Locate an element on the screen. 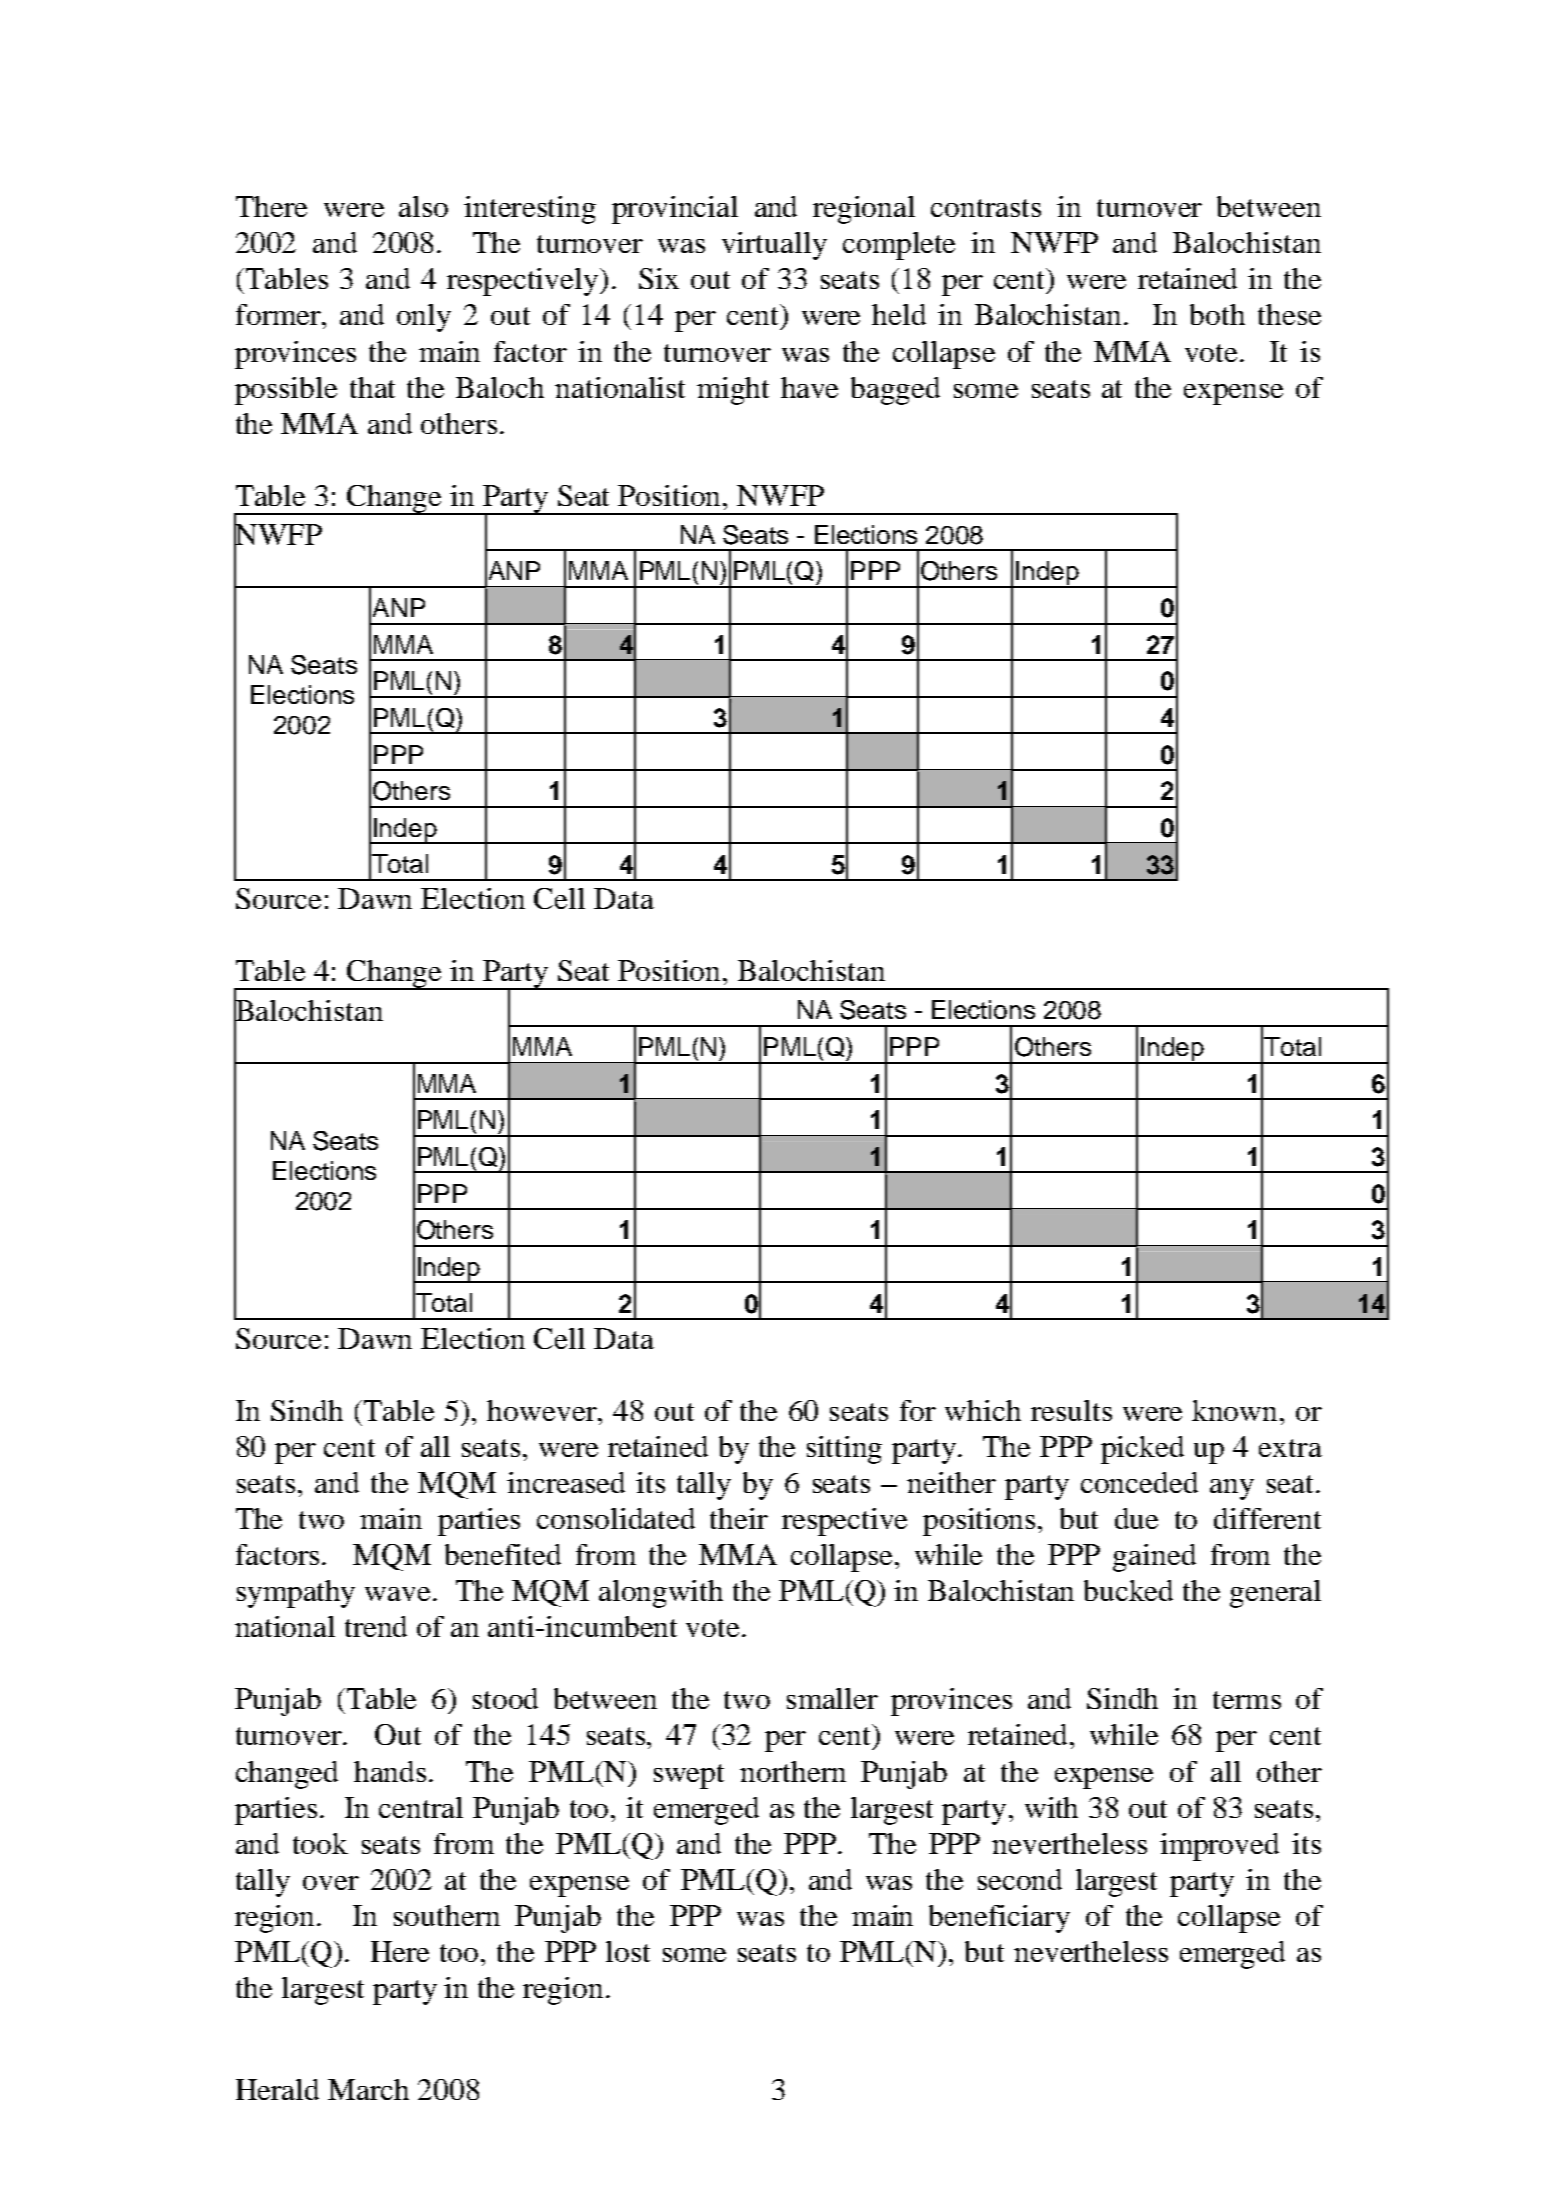 The height and width of the screenshot is (2202, 1556). March is located at coordinates (368, 2089).
